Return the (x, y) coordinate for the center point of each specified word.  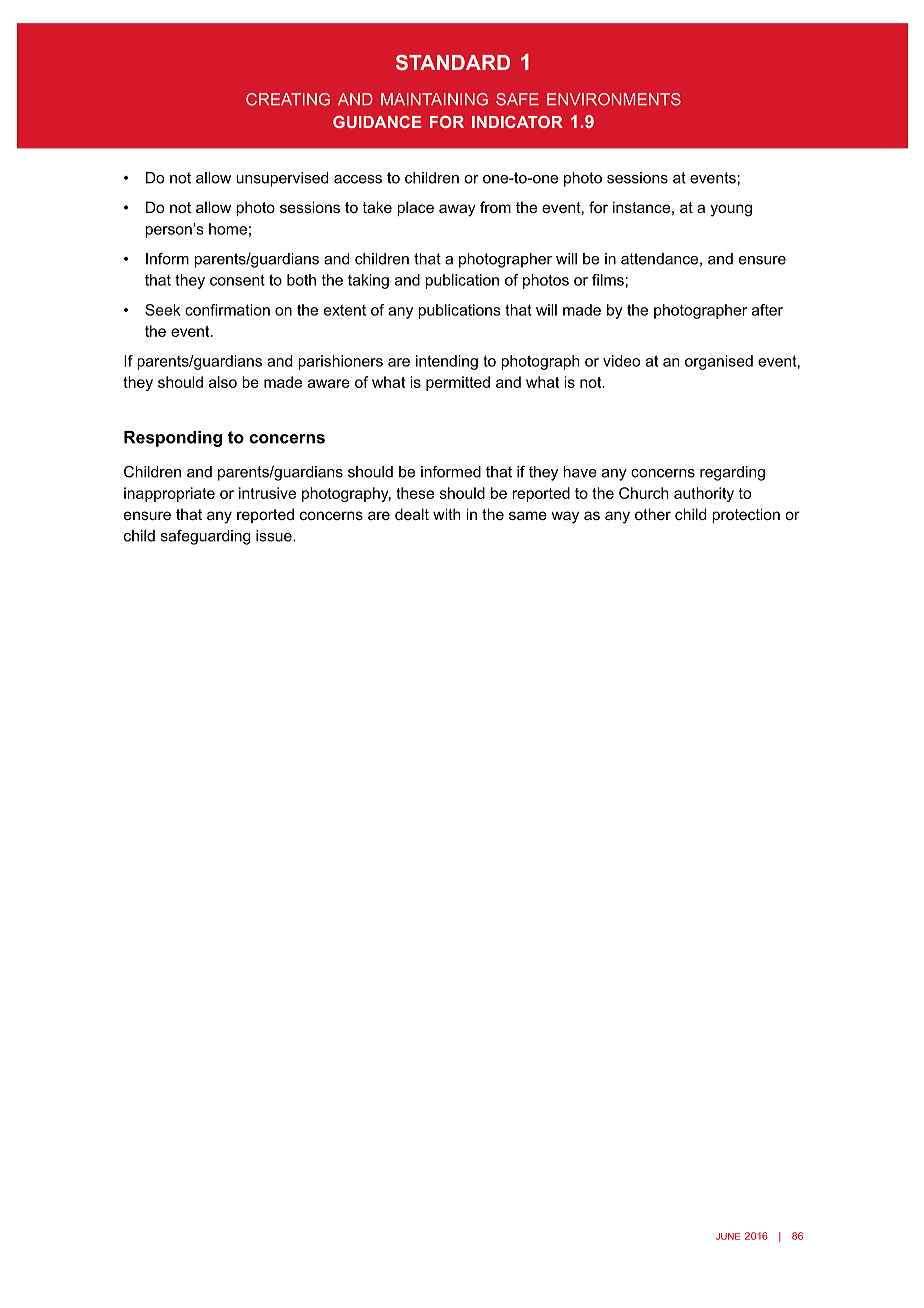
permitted (458, 383)
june (728, 1236)
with (446, 514)
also (223, 382)
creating (288, 99)
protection (746, 515)
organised (719, 362)
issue (275, 536)
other (653, 514)
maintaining (434, 99)
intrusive (267, 493)
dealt (412, 514)
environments (614, 99)
